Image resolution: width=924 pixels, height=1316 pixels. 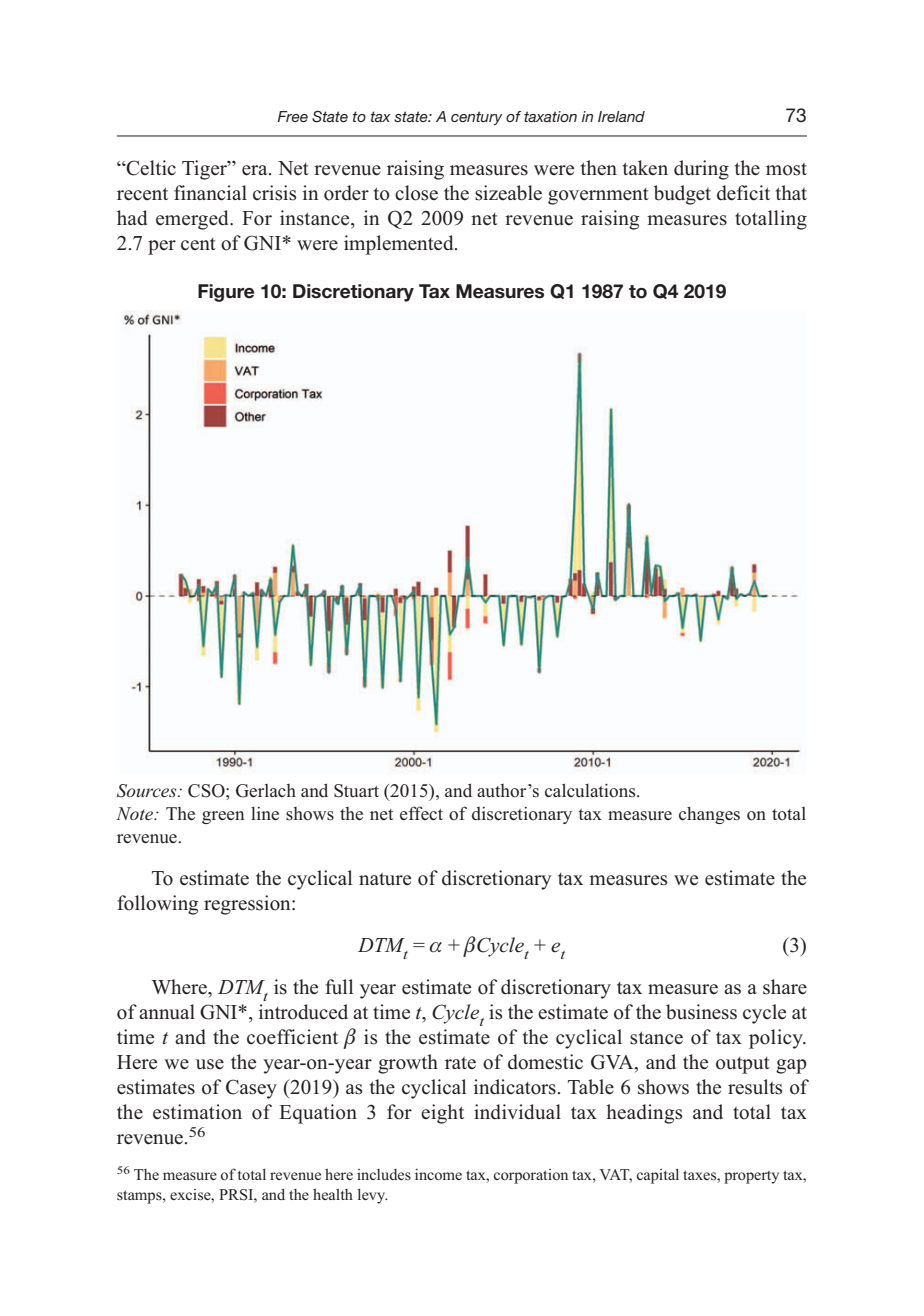 I want to click on property, so click(x=751, y=1177).
